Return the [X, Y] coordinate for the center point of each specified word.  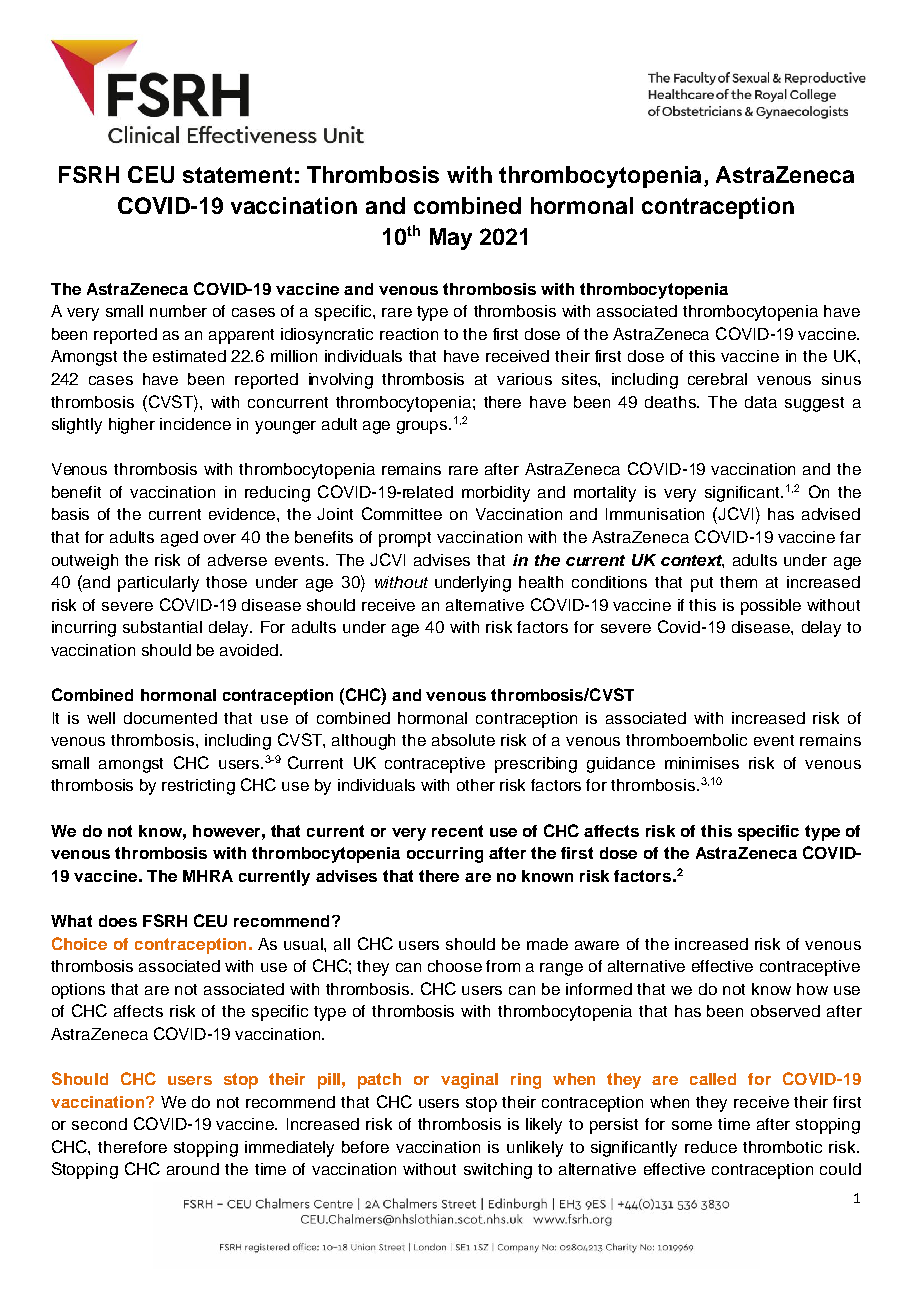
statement [237, 175]
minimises [702, 763]
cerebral [717, 379]
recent [457, 831]
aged [179, 539]
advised [831, 514]
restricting [198, 787]
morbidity [496, 494]
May [451, 239]
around [193, 1169]
